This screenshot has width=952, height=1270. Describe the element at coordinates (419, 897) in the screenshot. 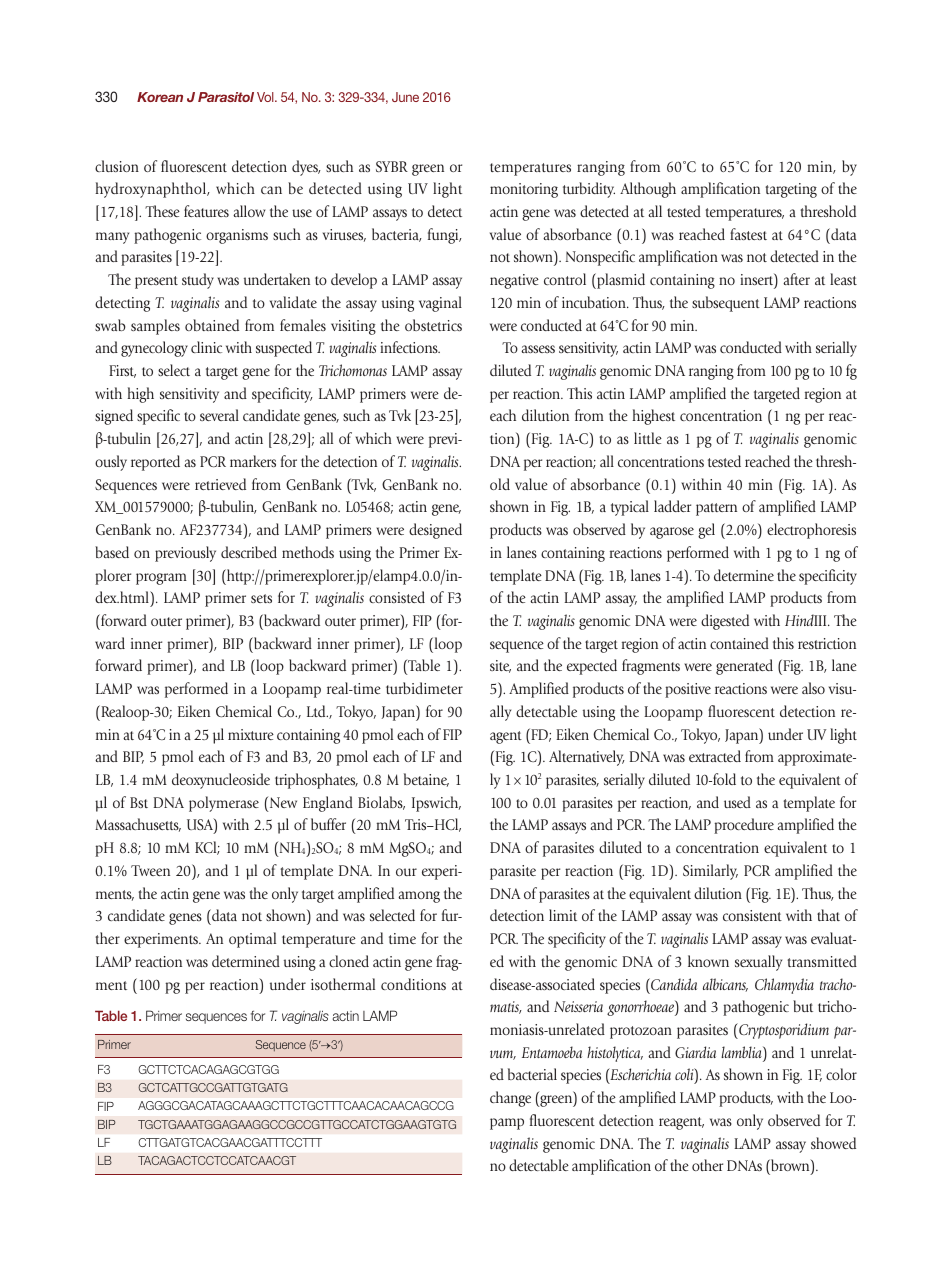

I see `among` at that location.
